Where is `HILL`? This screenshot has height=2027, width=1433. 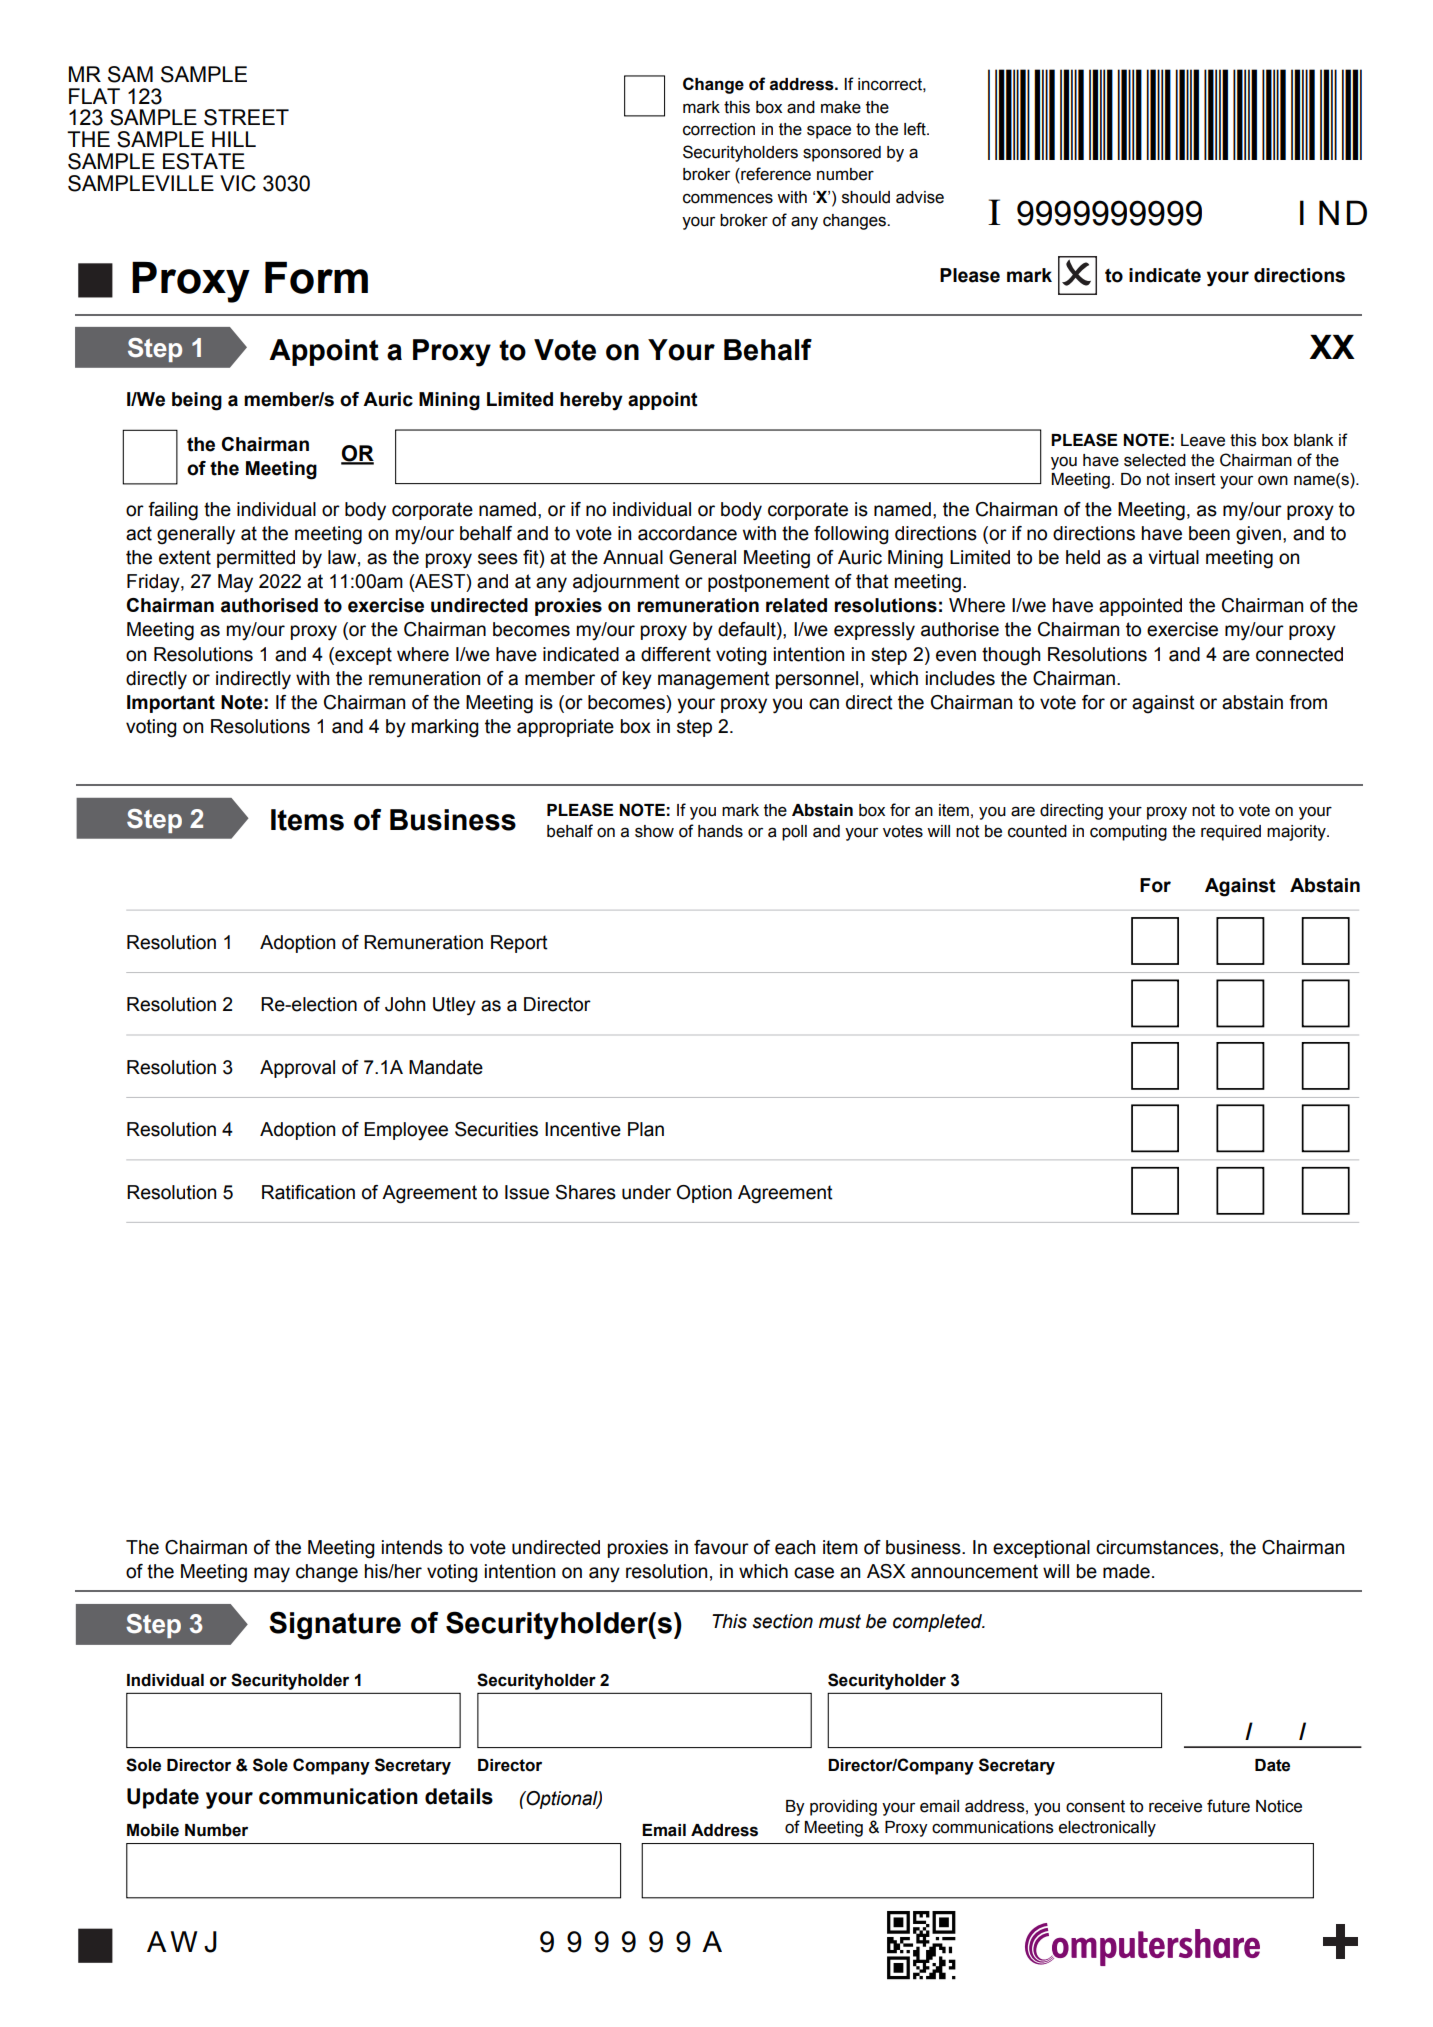
HILL is located at coordinates (234, 139).
